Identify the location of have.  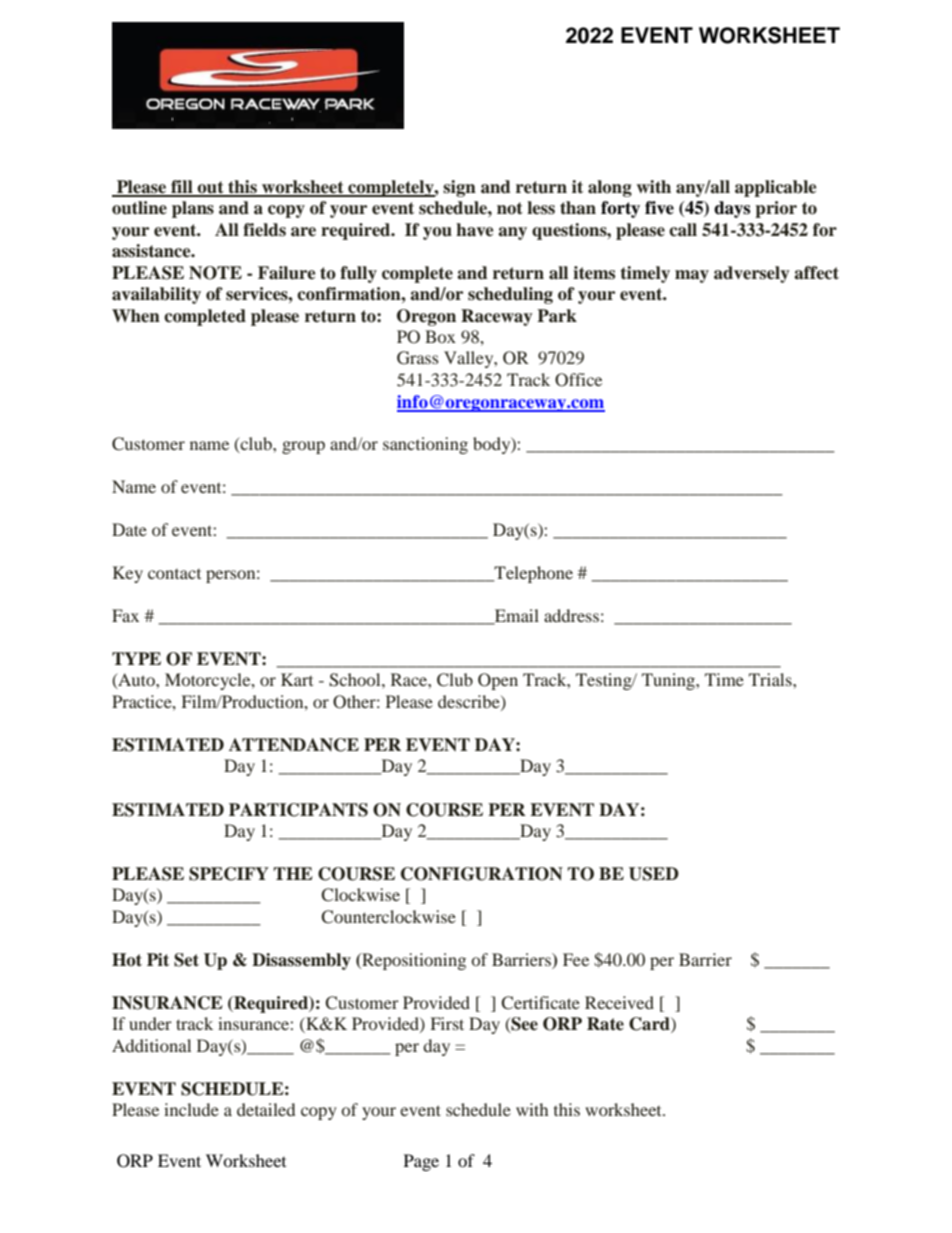
(475, 230).
